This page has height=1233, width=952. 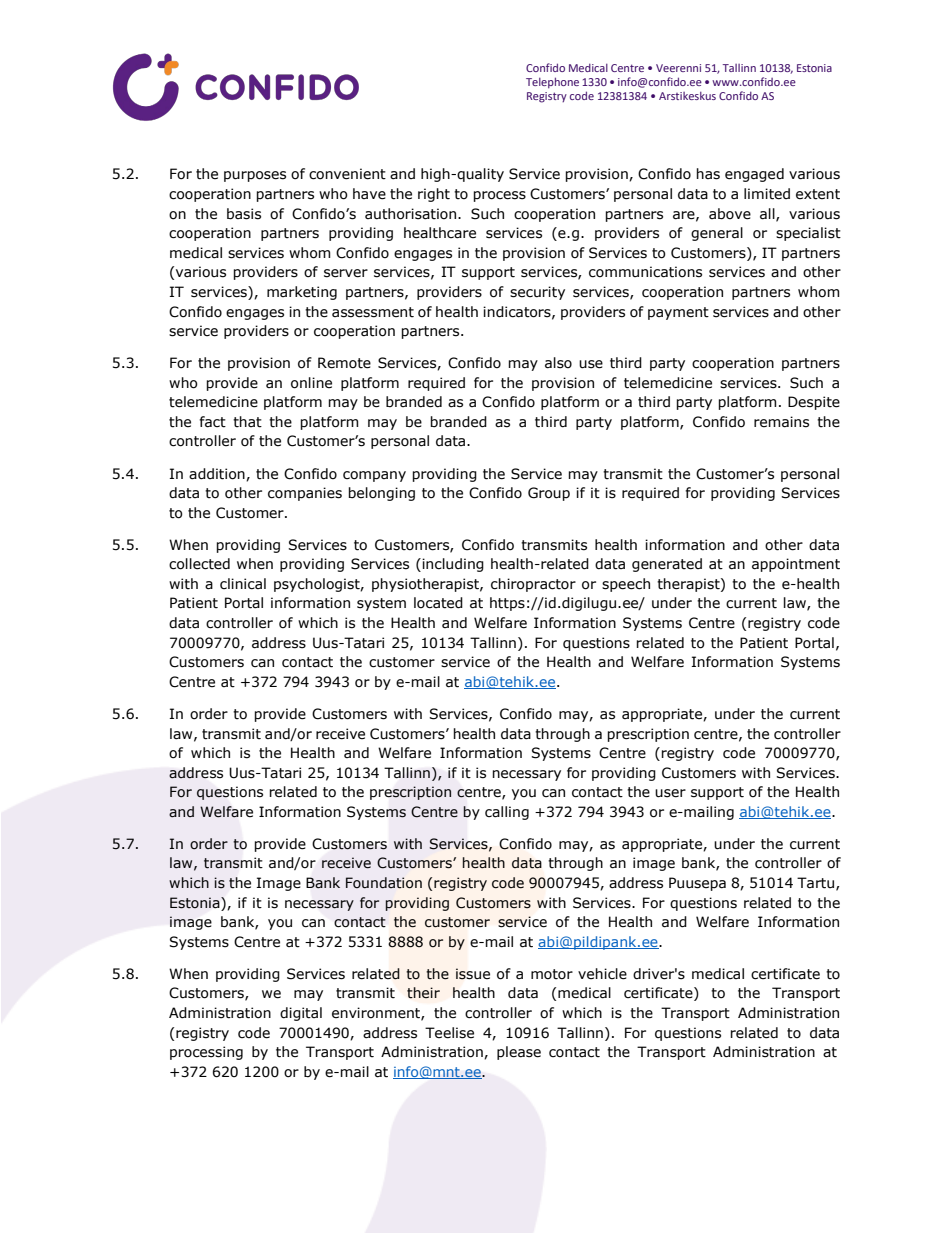 I want to click on marketing, so click(x=302, y=293).
